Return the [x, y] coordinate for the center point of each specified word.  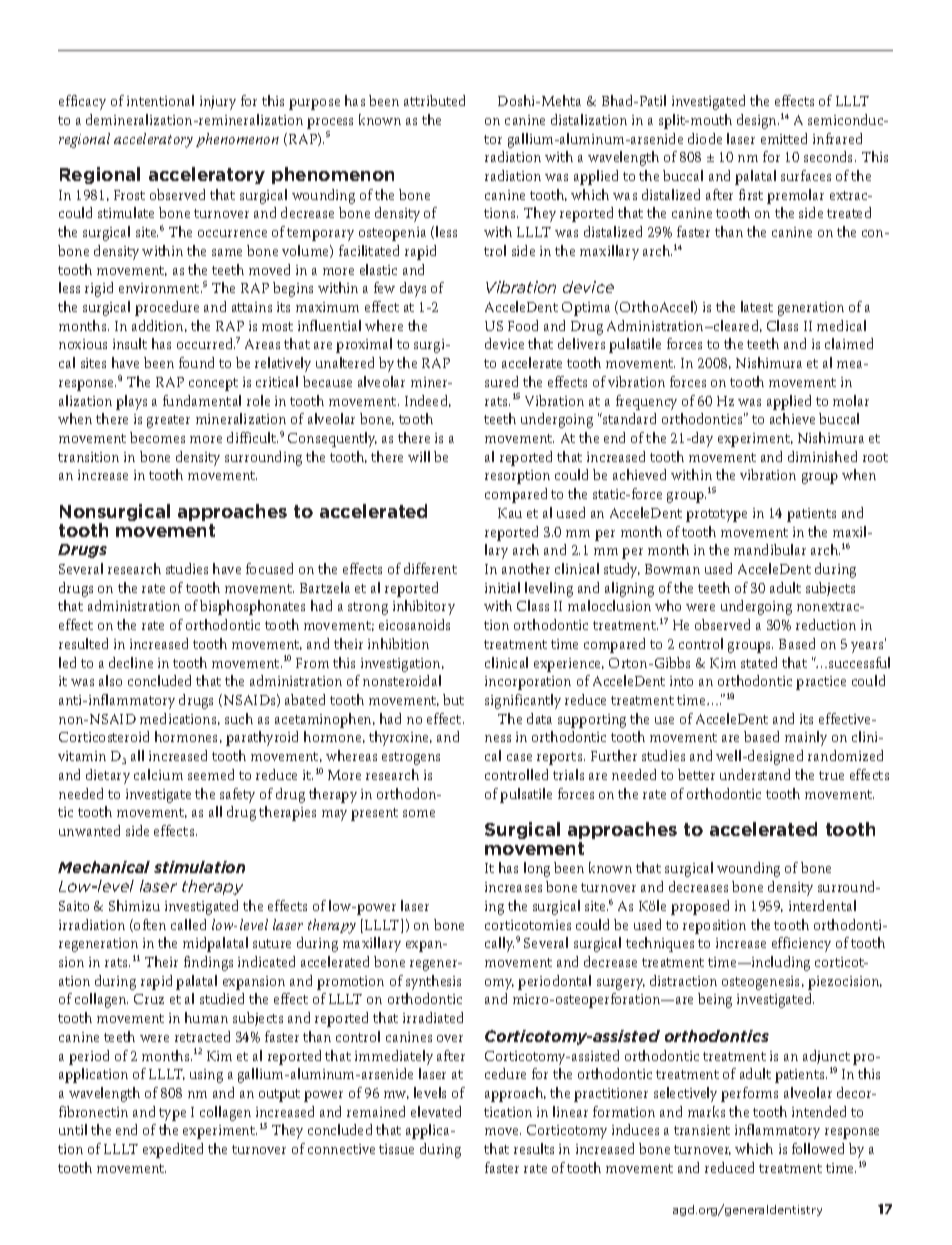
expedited [173, 1150]
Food [523, 325]
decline [131, 662]
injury [218, 103]
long [537, 869]
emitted [784, 138]
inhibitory [424, 607]
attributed [434, 100]
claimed [849, 343]
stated [759, 662]
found [196, 362]
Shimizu [134, 905]
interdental [822, 905]
